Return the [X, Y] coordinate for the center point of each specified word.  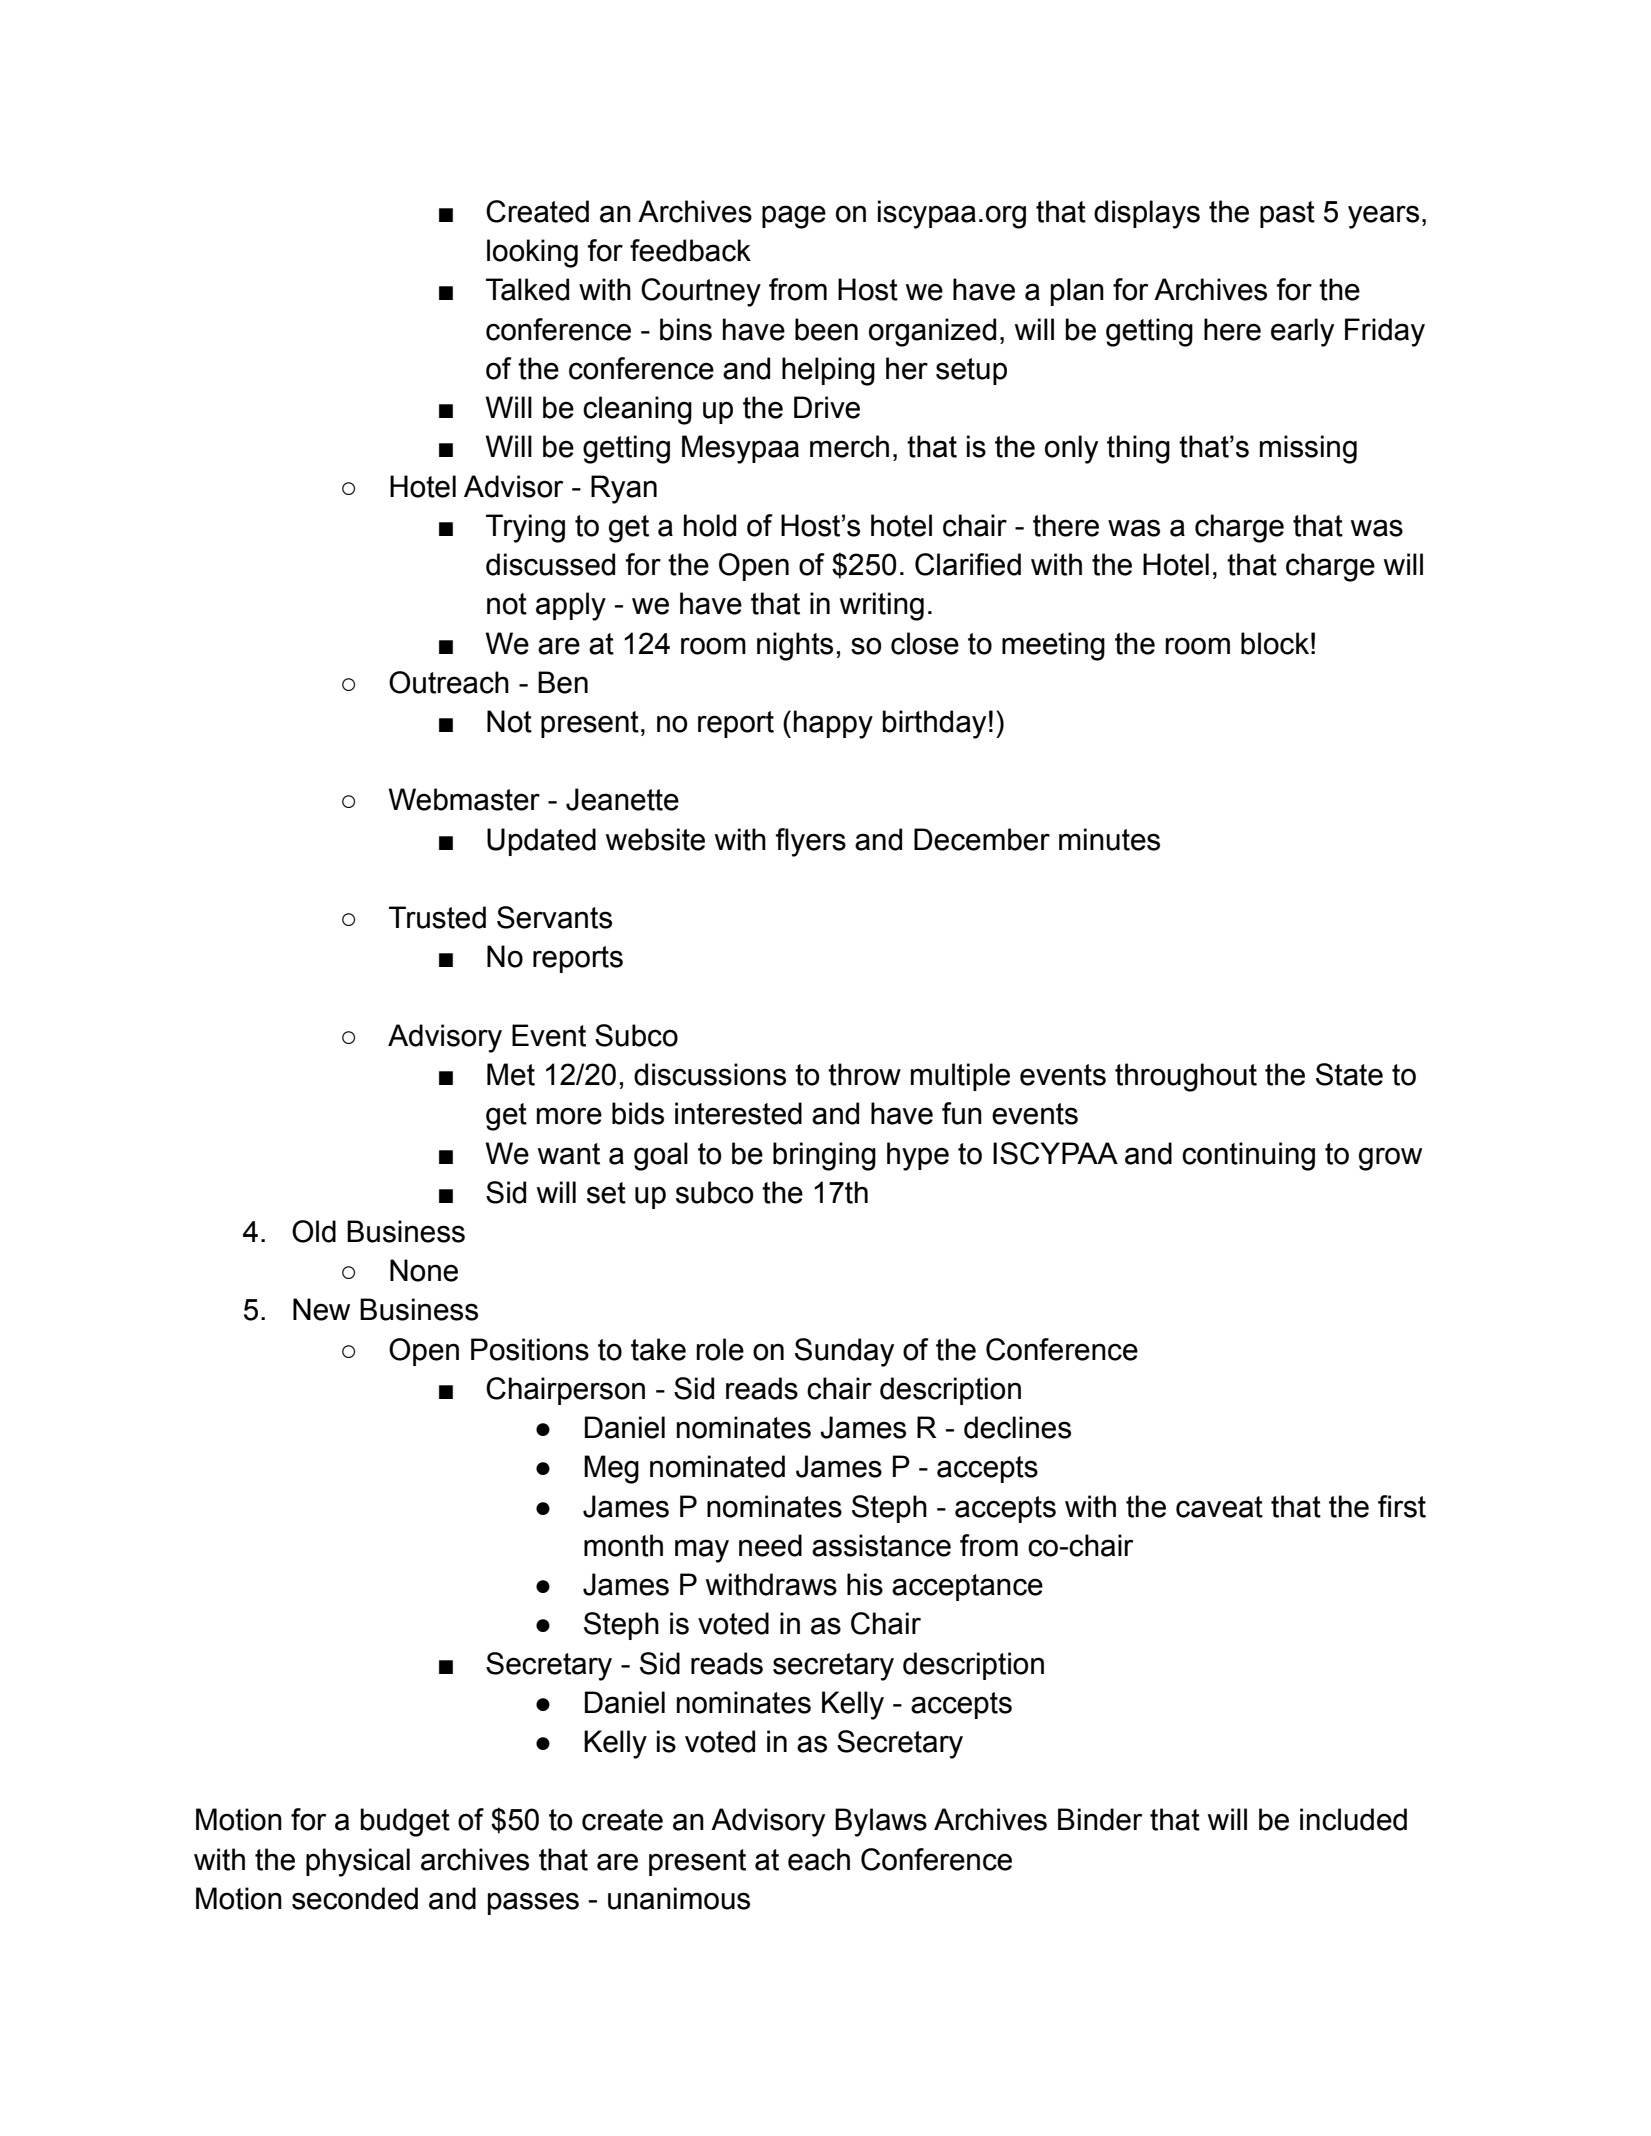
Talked [527, 289]
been [826, 329]
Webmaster [464, 799]
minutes [1109, 839]
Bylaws [881, 1822]
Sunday [844, 1352]
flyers [811, 842]
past [1287, 214]
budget [405, 1822]
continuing [1248, 1156]
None [424, 1270]
